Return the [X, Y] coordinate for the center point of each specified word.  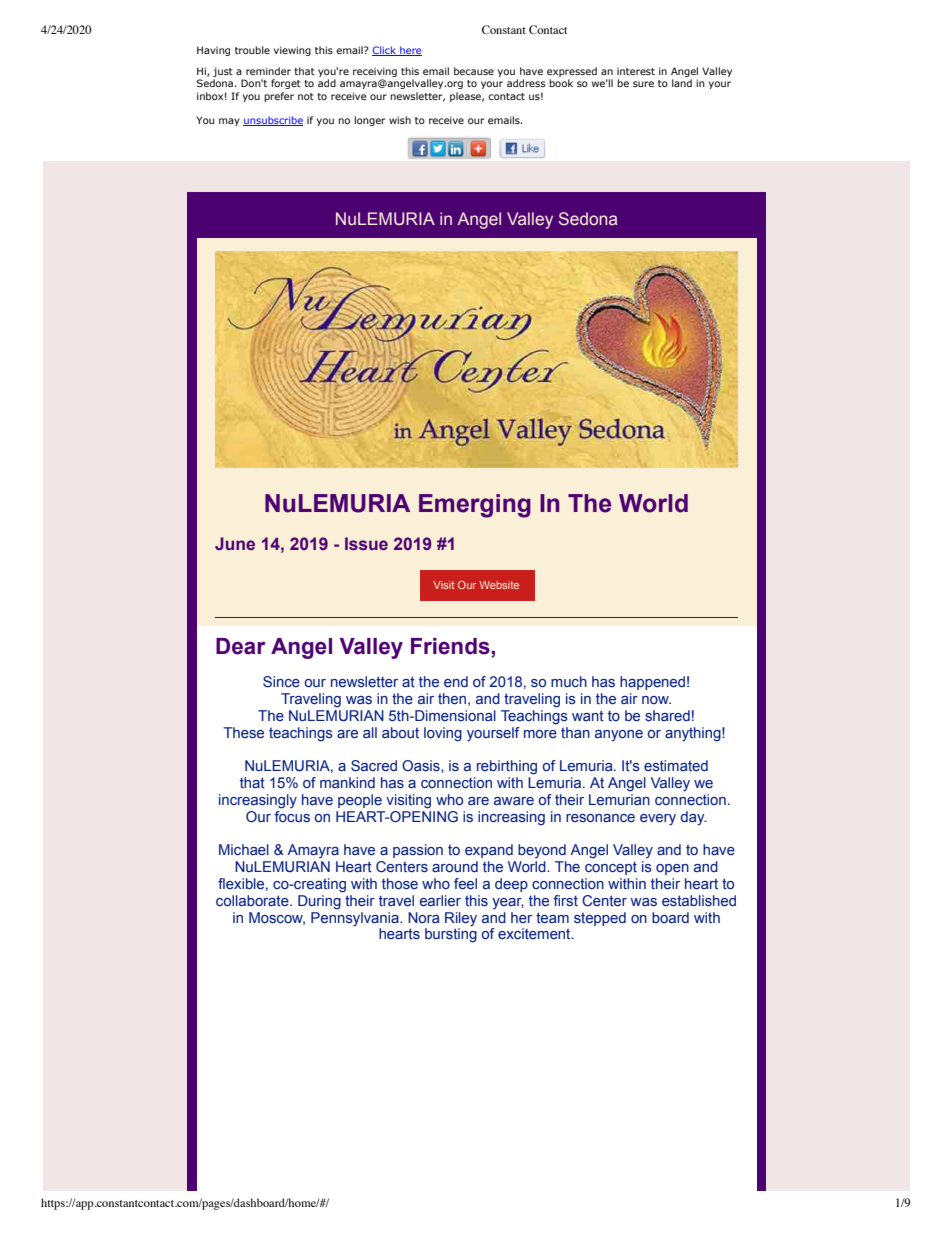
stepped [600, 919]
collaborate [253, 900]
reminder [268, 71]
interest [636, 71]
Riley [461, 919]
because [474, 71]
